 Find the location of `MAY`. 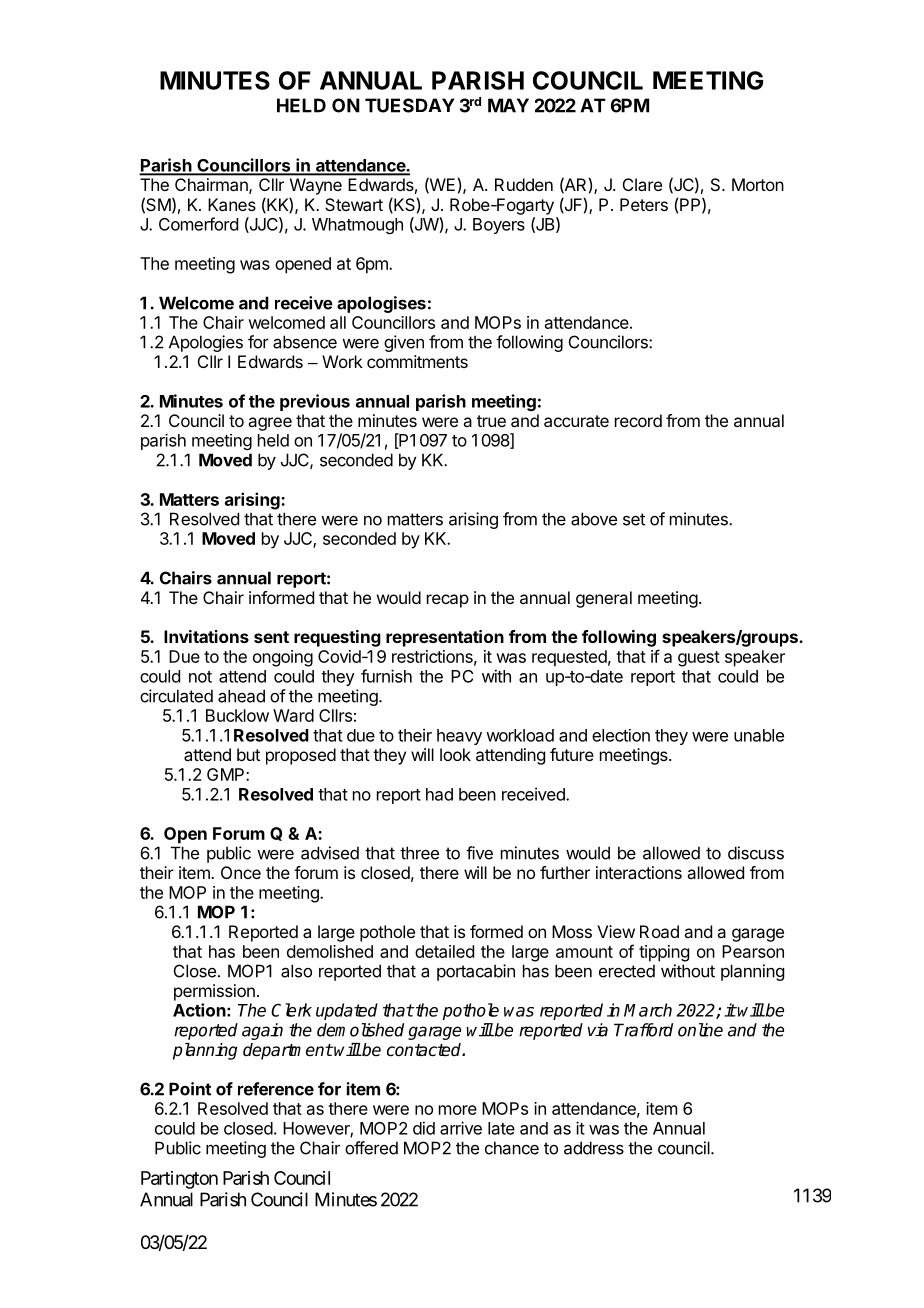

MAY is located at coordinates (508, 105).
